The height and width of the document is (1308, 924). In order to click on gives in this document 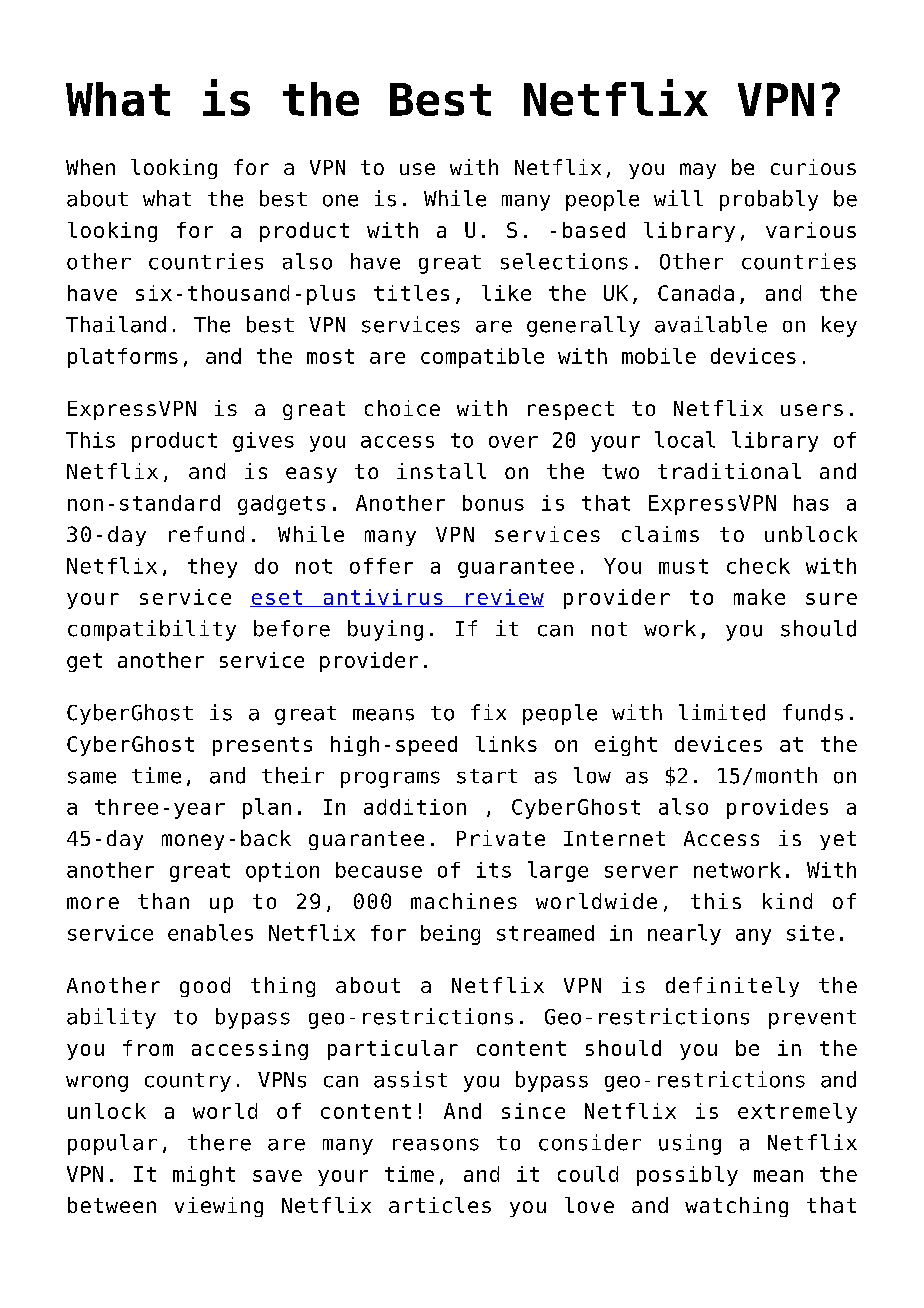, I will do `click(263, 442)`.
